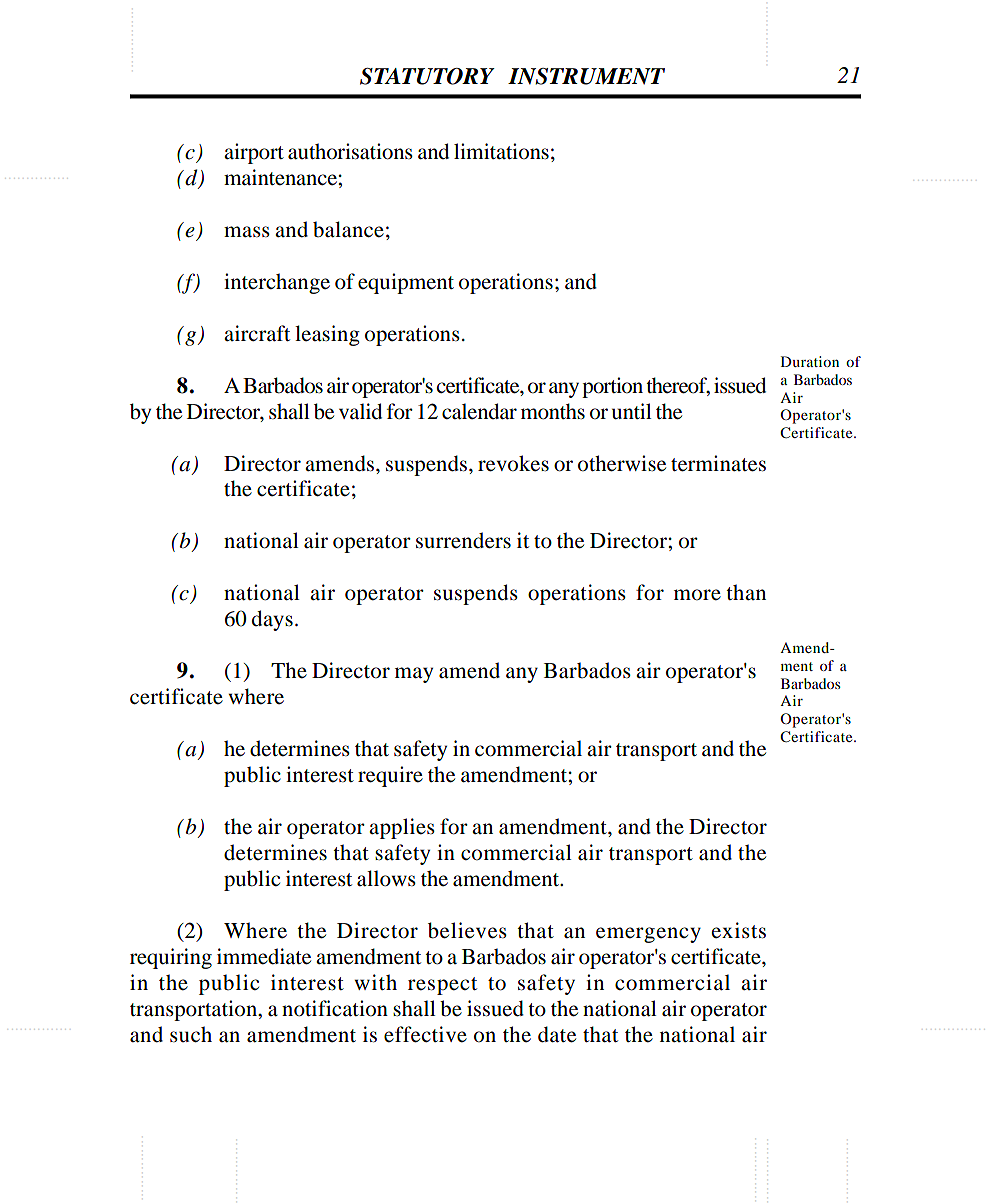 The image size is (991, 1204). Describe the element at coordinates (501, 151) in the page. I see `limitations` at that location.
